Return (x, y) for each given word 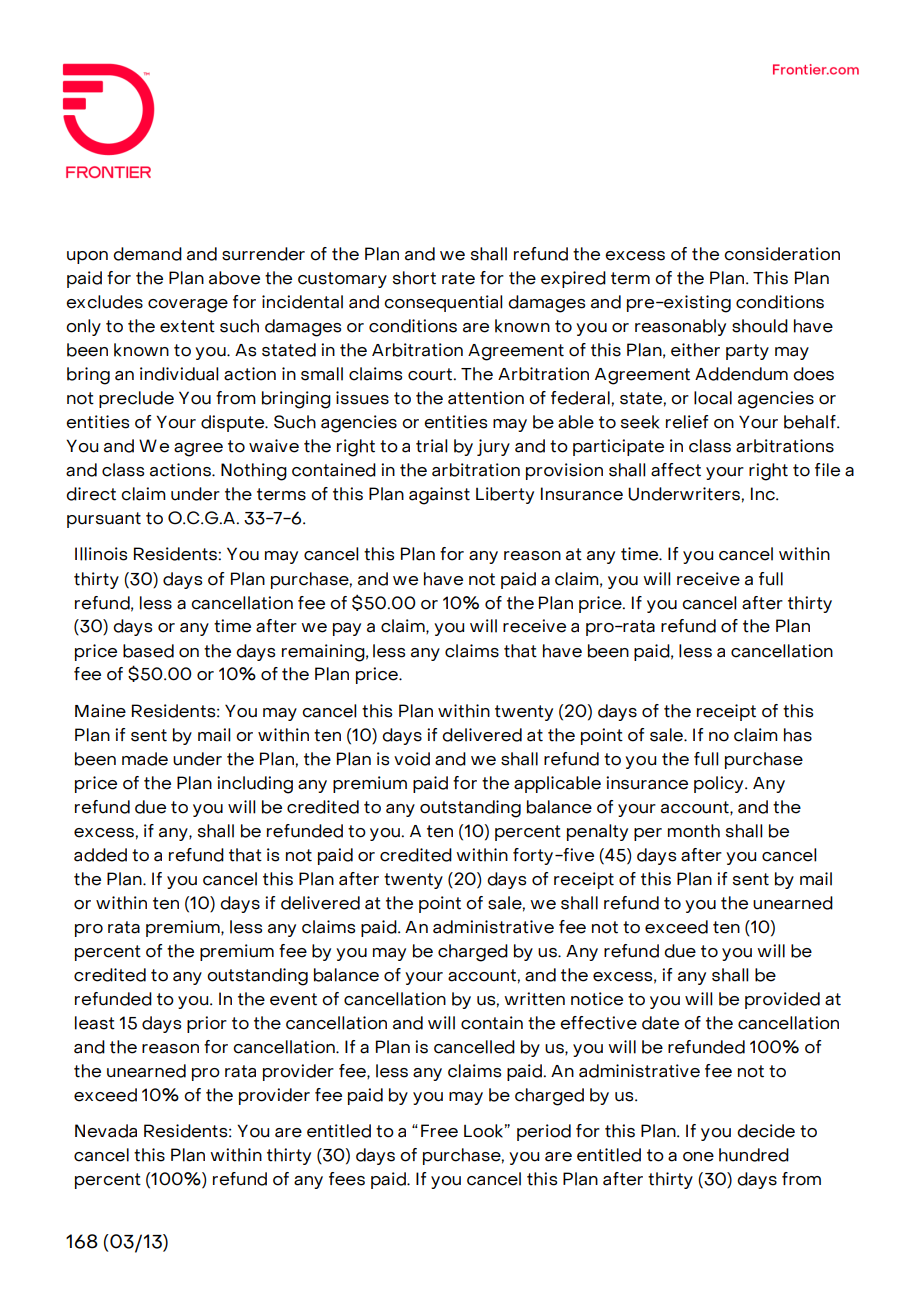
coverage (188, 306)
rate (458, 278)
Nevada (106, 1131)
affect (676, 470)
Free (439, 1131)
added (100, 855)
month (694, 831)
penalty (597, 832)
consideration (782, 254)
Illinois (101, 554)
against (439, 496)
